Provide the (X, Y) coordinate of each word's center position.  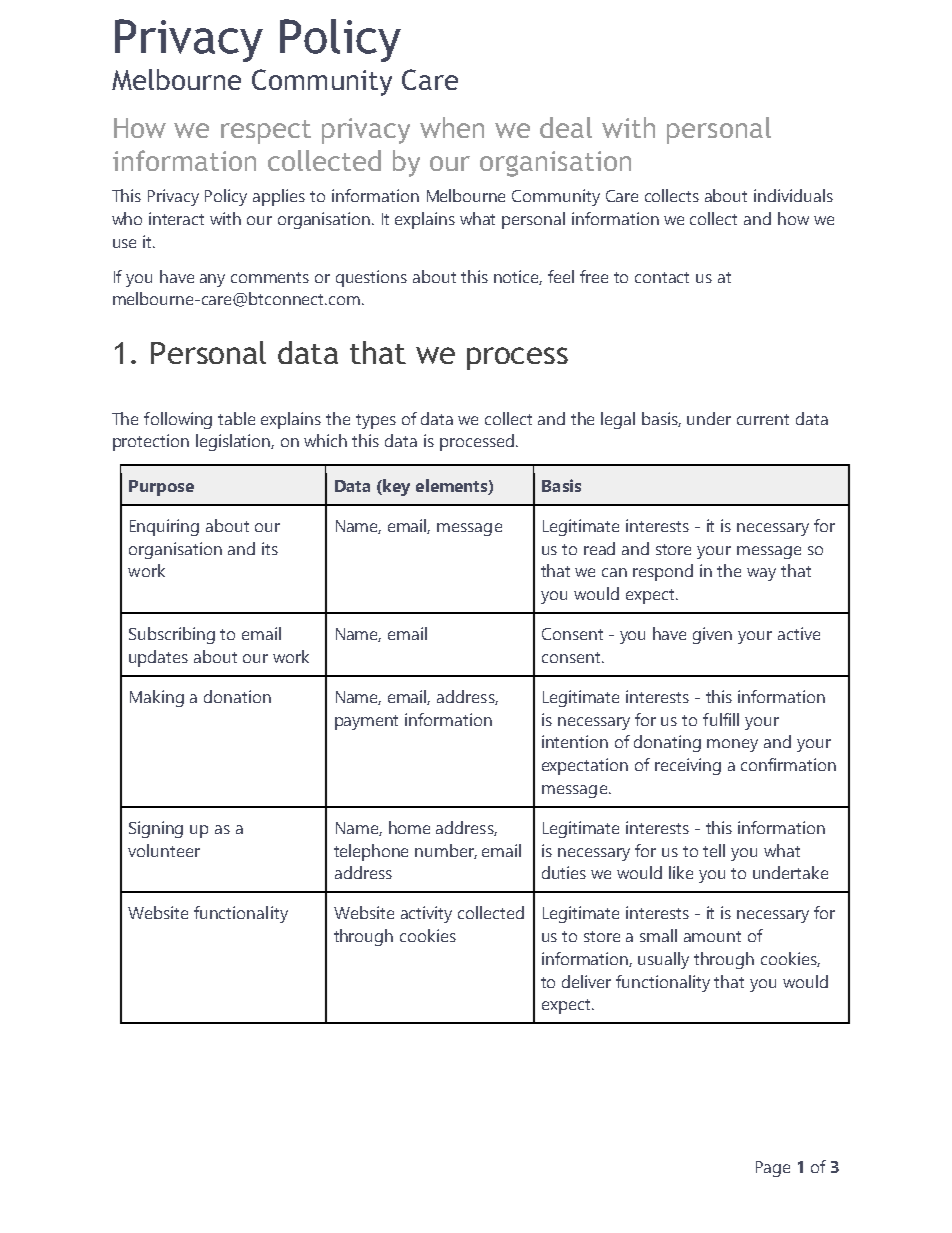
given (712, 635)
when (452, 127)
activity (426, 914)
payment (366, 722)
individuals (793, 195)
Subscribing (172, 635)
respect (266, 132)
